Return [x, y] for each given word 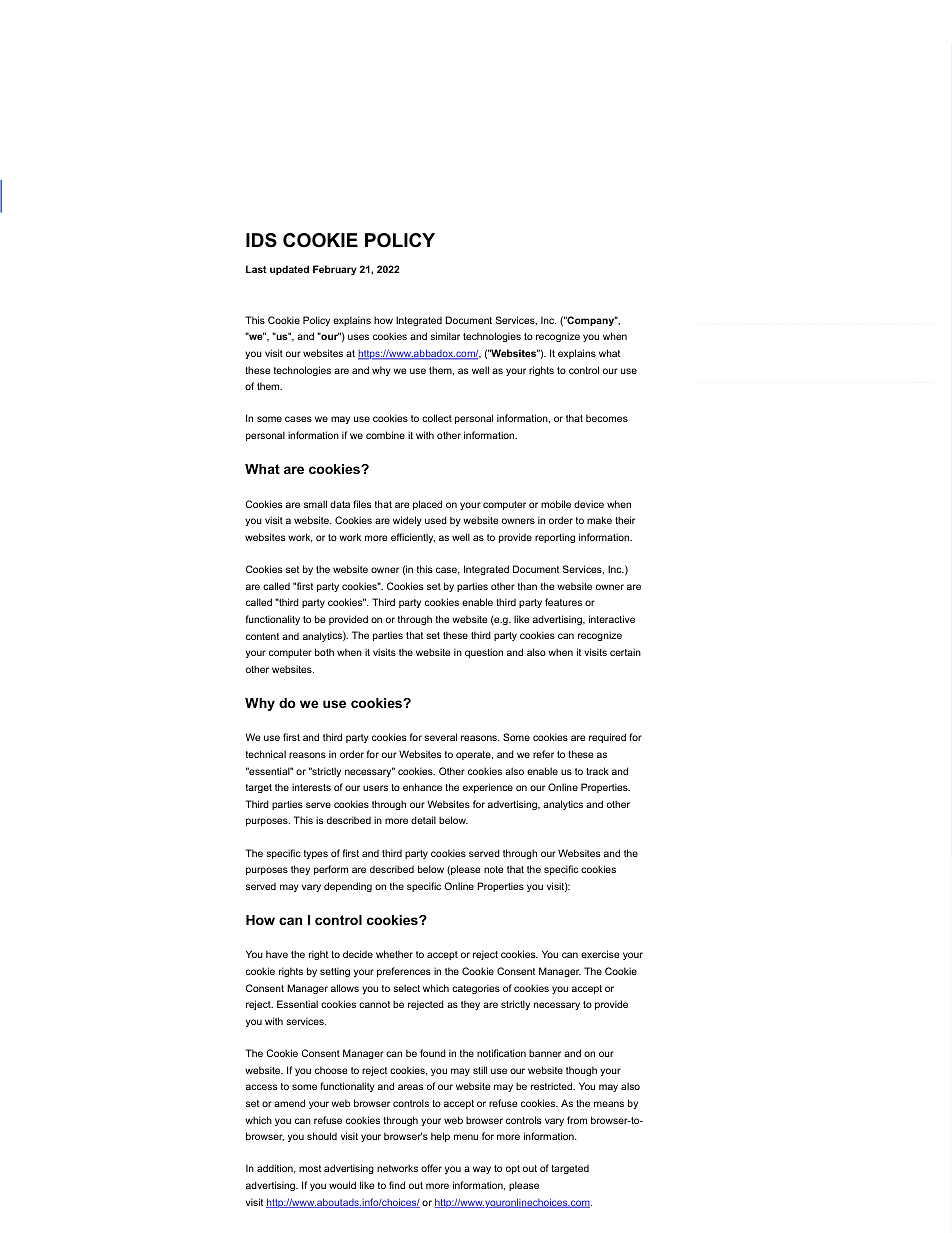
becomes [607, 418]
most [310, 1168]
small [315, 504]
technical [266, 754]
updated [289, 270]
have [277, 954]
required [607, 738]
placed [427, 505]
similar [445, 336]
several [440, 737]
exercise [600, 954]
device [589, 504]
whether [394, 954]
